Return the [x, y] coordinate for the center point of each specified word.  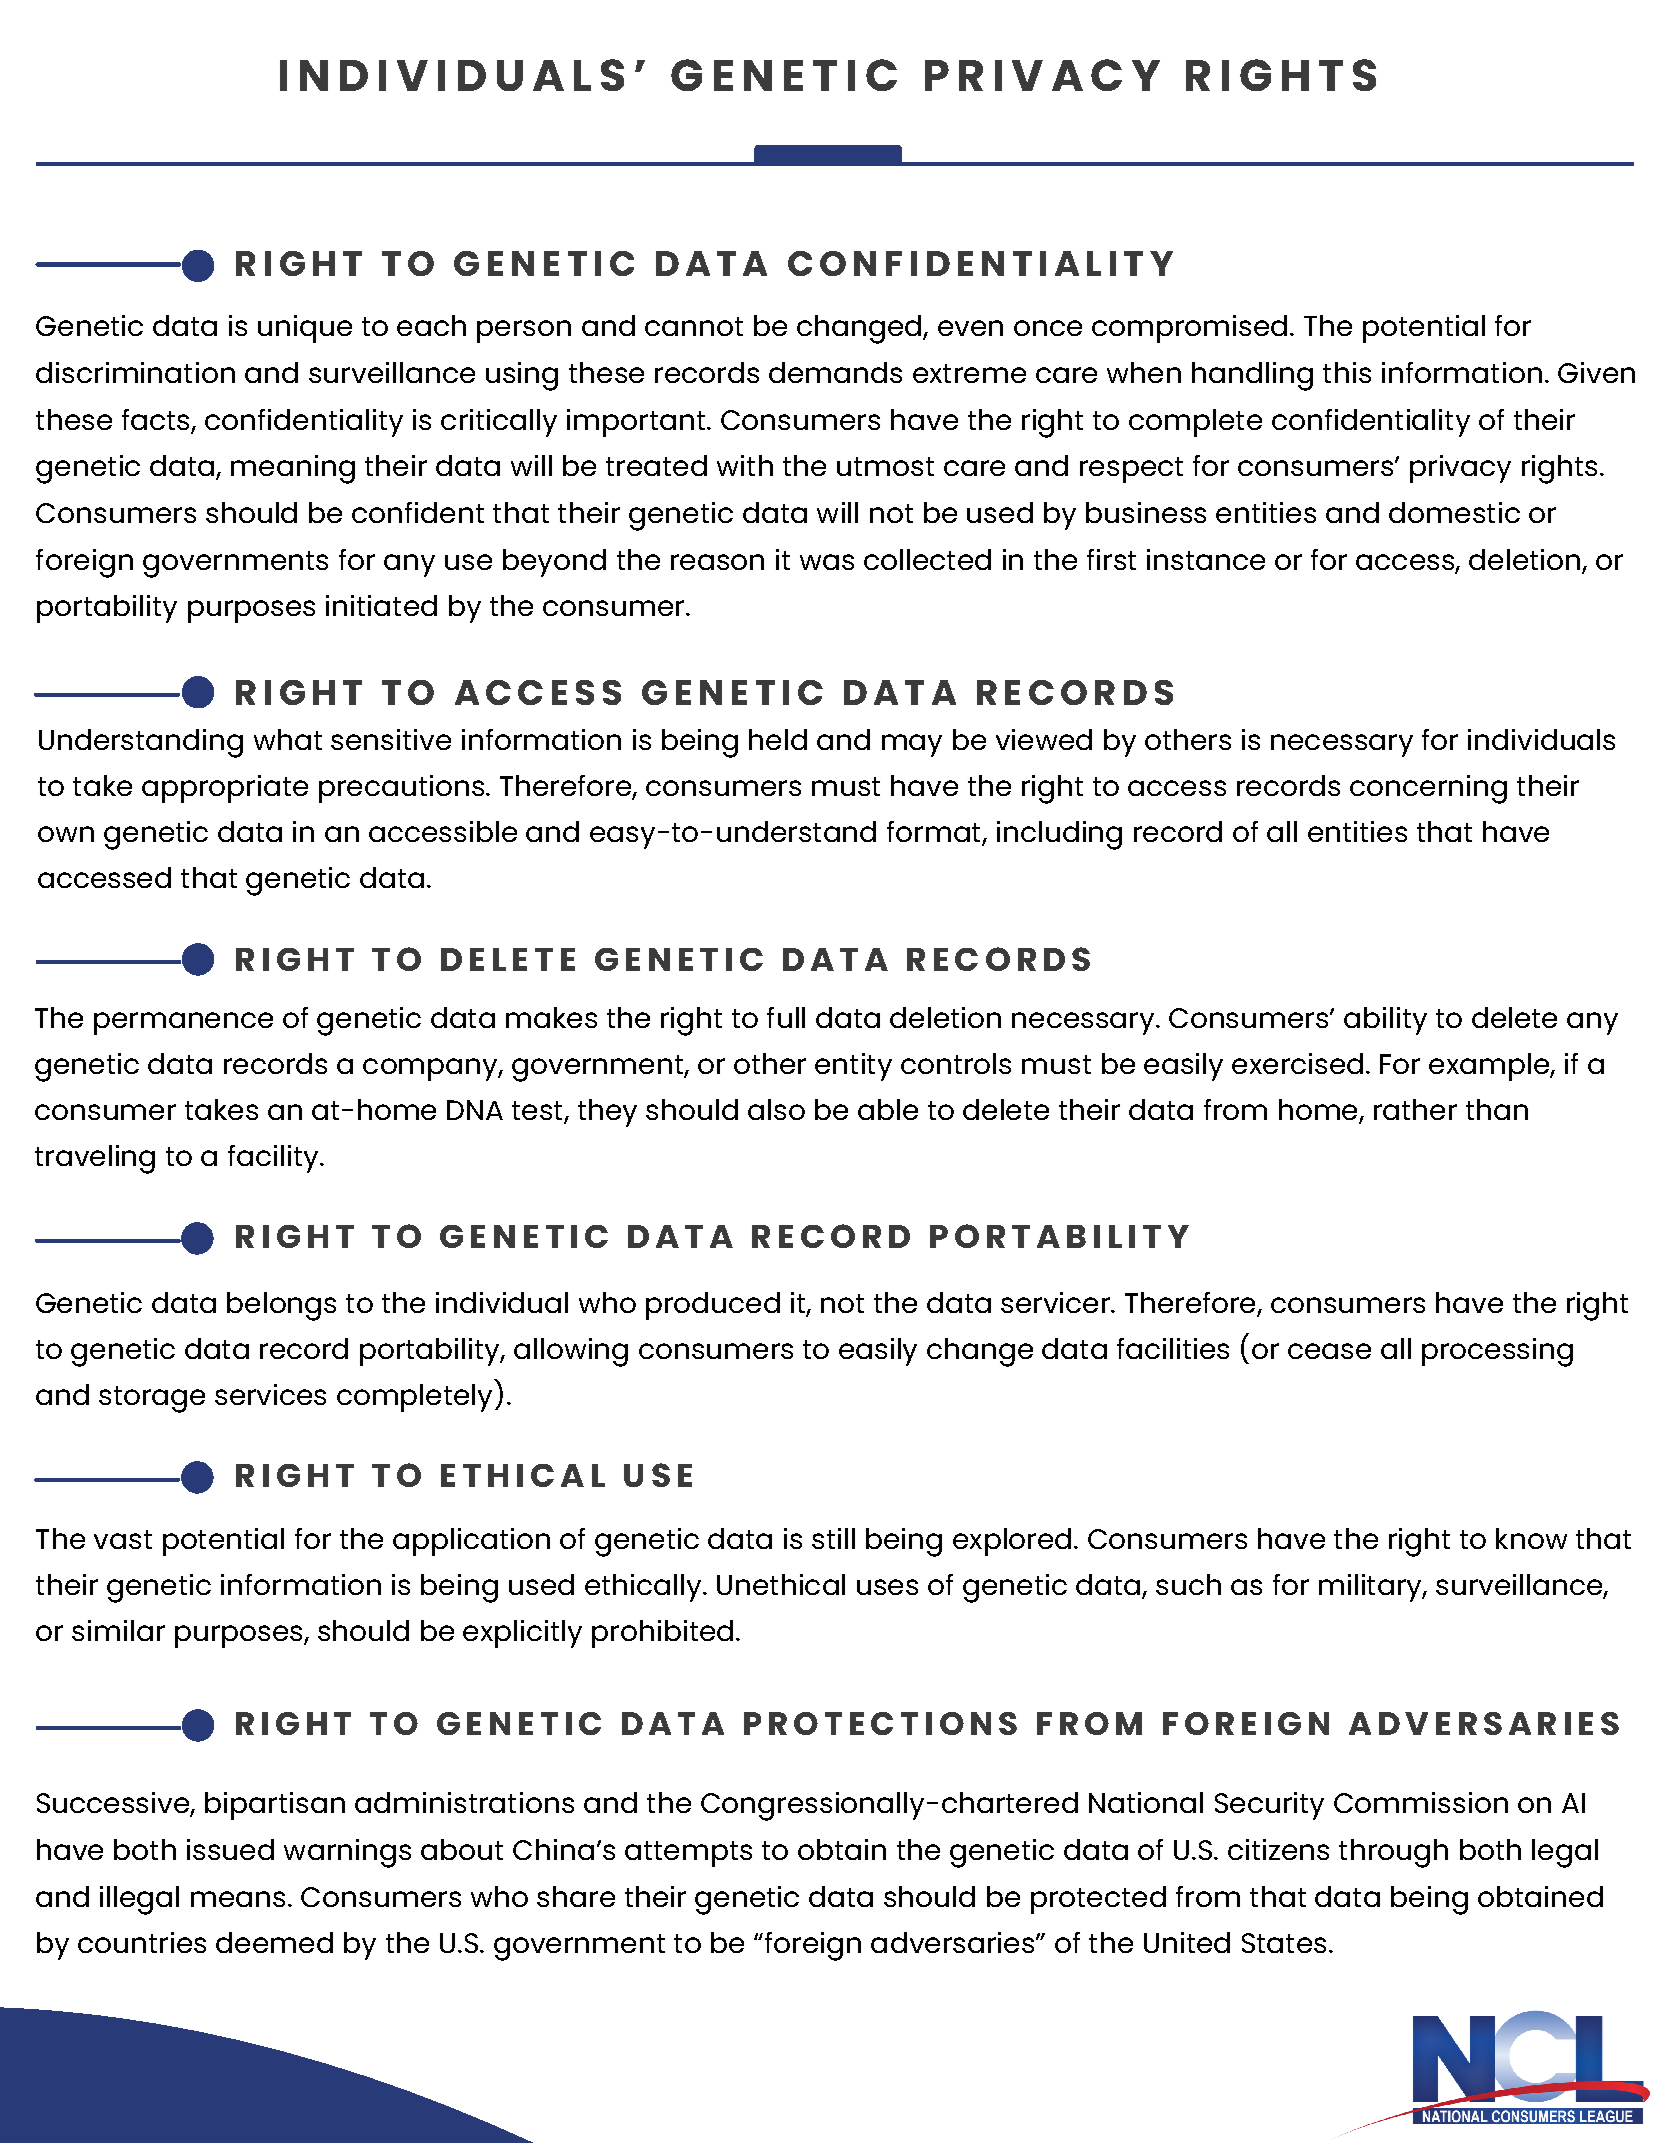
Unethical [781, 1584]
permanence [183, 1023]
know [1531, 1538]
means [238, 1899]
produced [713, 1306]
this [1347, 372]
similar [118, 1630]
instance [1206, 559]
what [288, 739]
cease [1329, 1351]
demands [835, 372]
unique [305, 329]
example [1490, 1067]
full [786, 1017]
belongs [281, 1306]
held [778, 739]
